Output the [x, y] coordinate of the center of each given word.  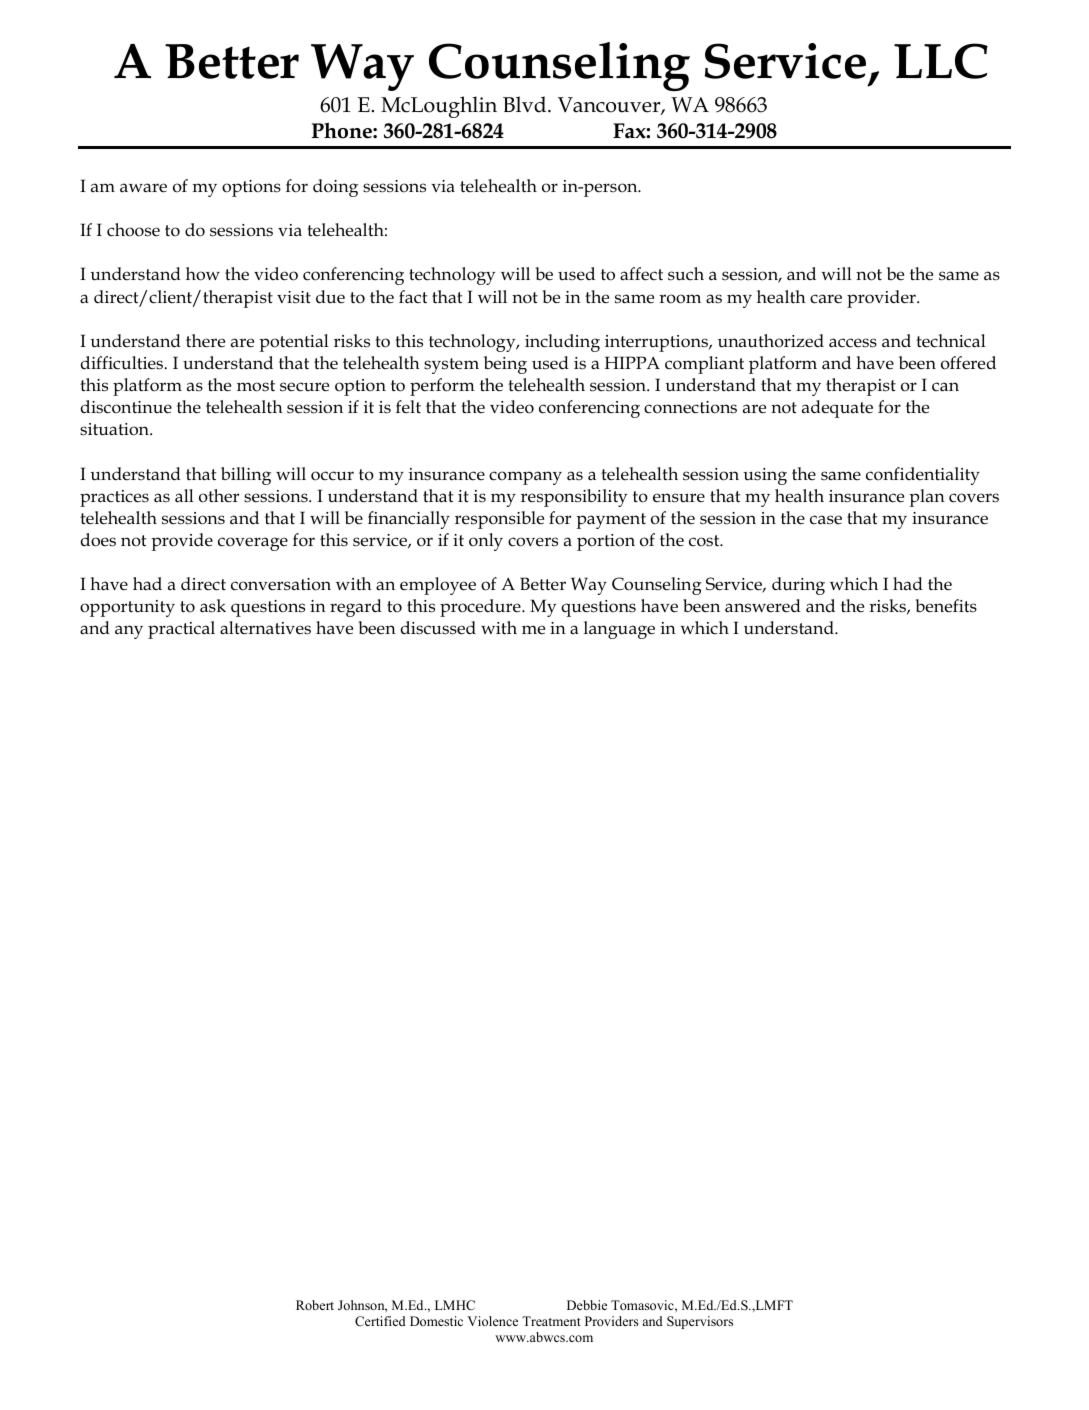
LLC [941, 61]
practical [181, 630]
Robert [315, 1305]
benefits [946, 606]
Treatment [551, 1321]
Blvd [526, 104]
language [619, 630]
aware [143, 188]
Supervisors [700, 1322]
